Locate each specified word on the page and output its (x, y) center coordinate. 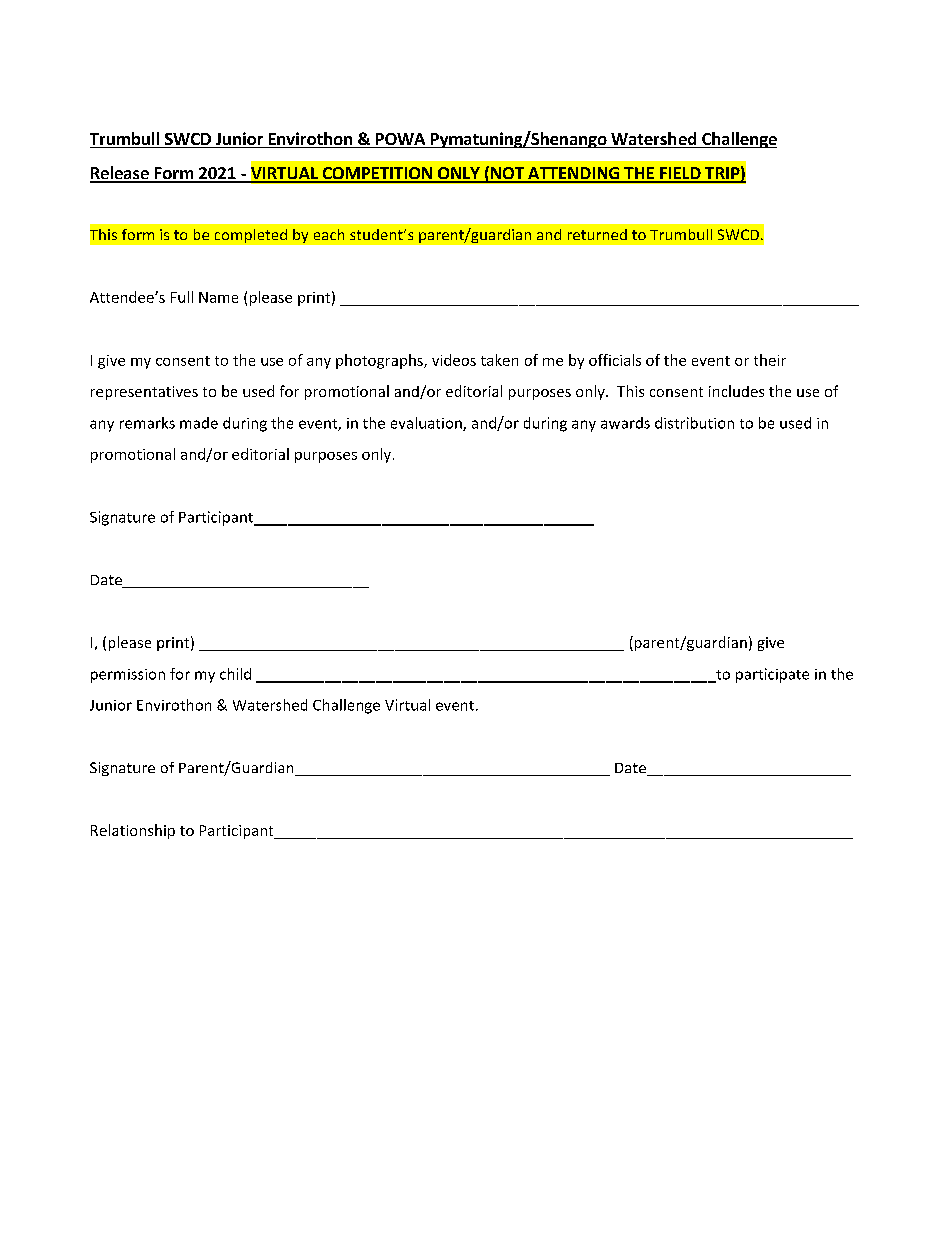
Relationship (133, 831)
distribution (694, 423)
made (199, 423)
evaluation (427, 424)
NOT (507, 174)
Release (120, 174)
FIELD (680, 174)
